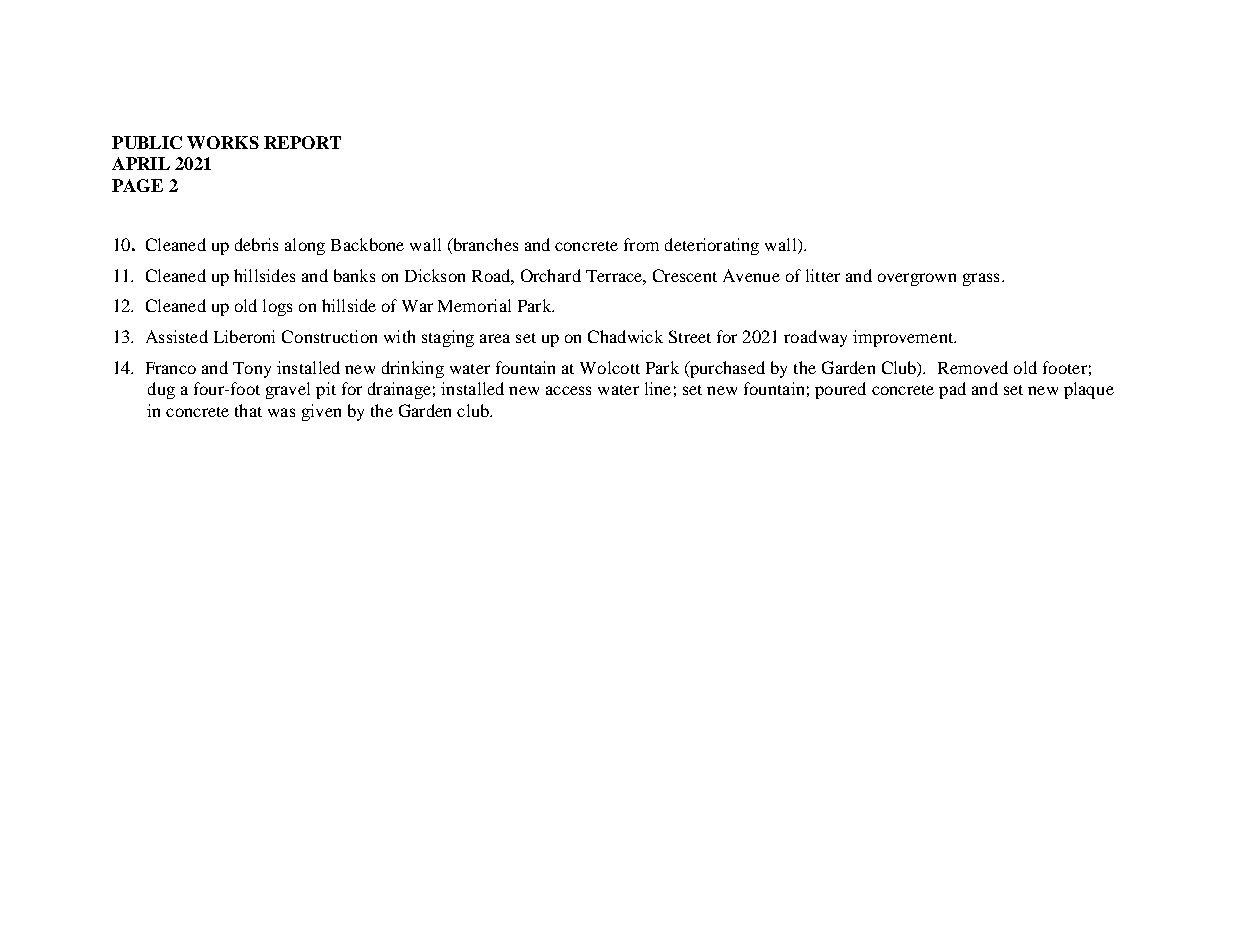 Image resolution: width=1233 pixels, height=952 pixels. Describe the element at coordinates (256, 244) in the document. I see `debris` at that location.
